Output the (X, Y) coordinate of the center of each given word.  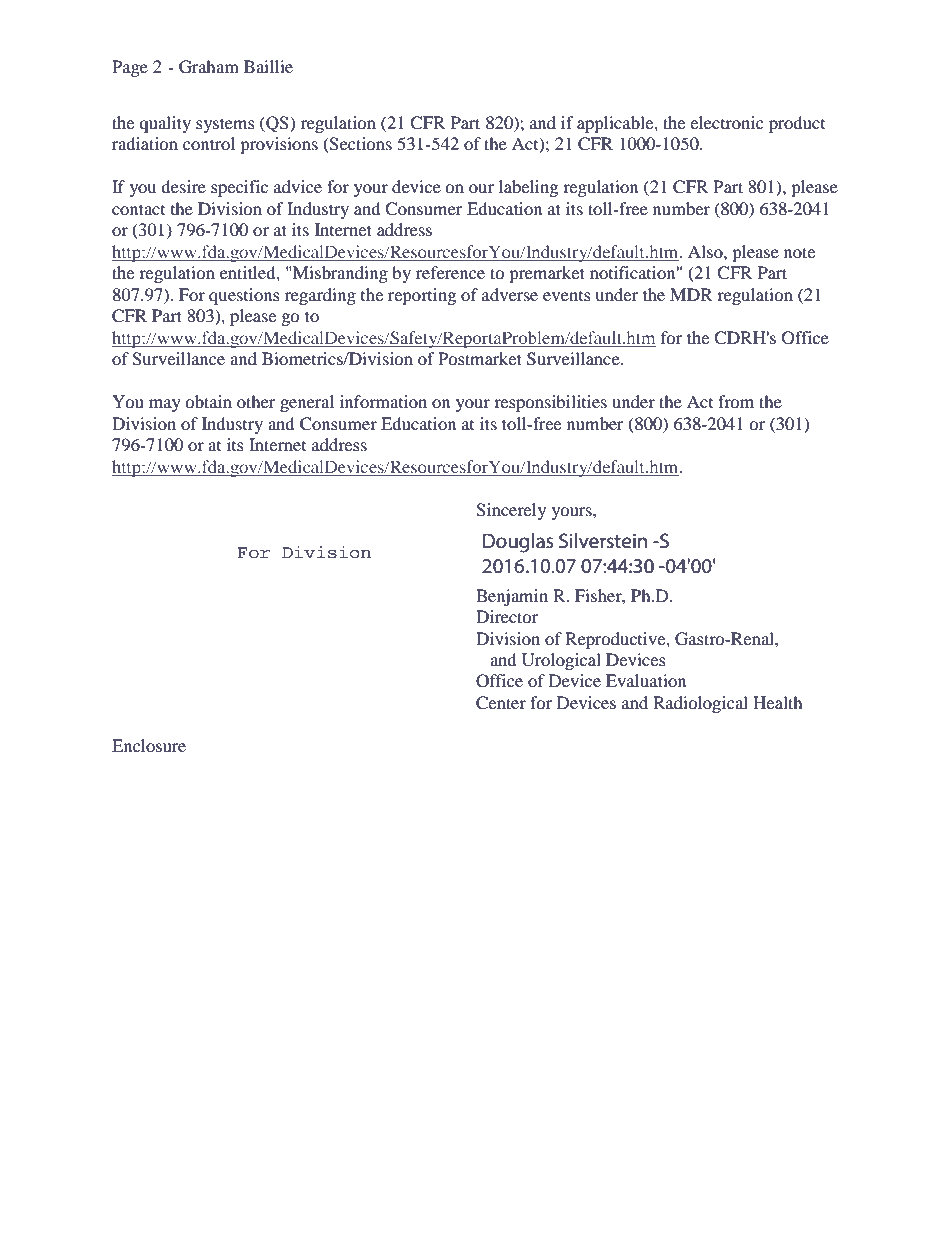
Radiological (700, 704)
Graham (209, 67)
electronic (726, 122)
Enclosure (149, 745)
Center (501, 703)
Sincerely (511, 511)
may (165, 405)
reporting (422, 296)
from (736, 401)
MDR (691, 294)
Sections (360, 145)
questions (244, 296)
